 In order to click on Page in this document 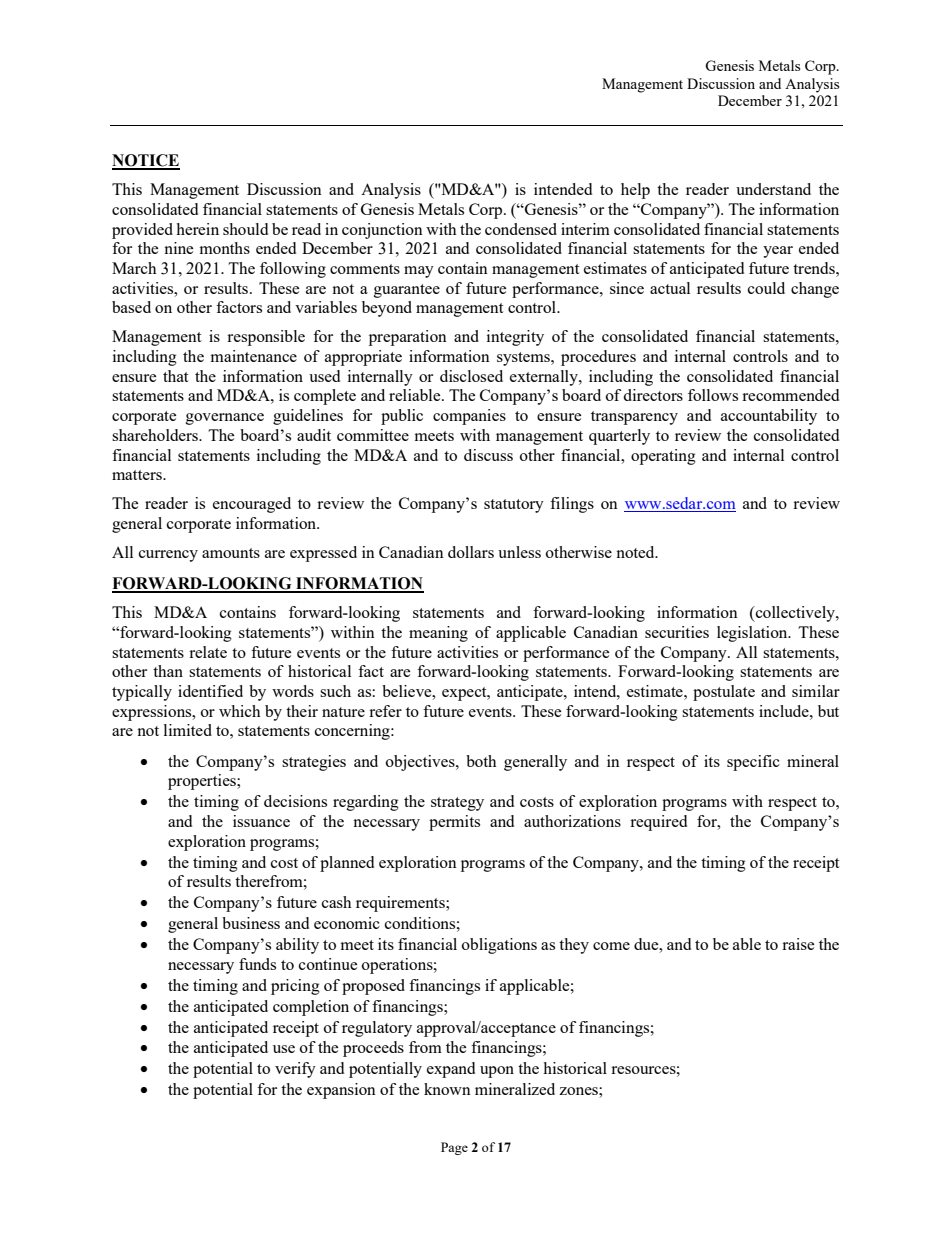, I will do `click(454, 1148)`.
